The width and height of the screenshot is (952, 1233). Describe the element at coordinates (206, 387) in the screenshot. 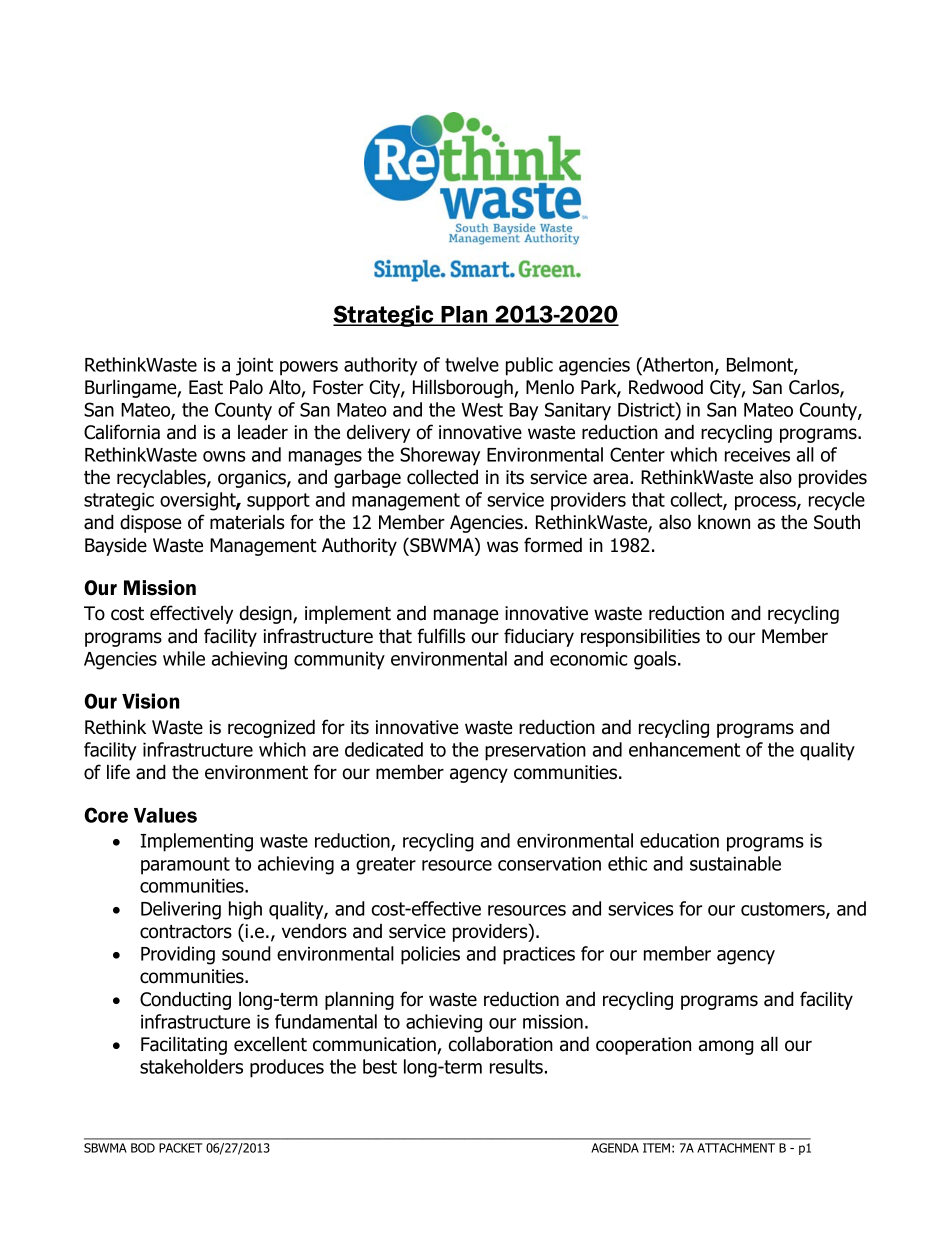

I see `East` at that location.
